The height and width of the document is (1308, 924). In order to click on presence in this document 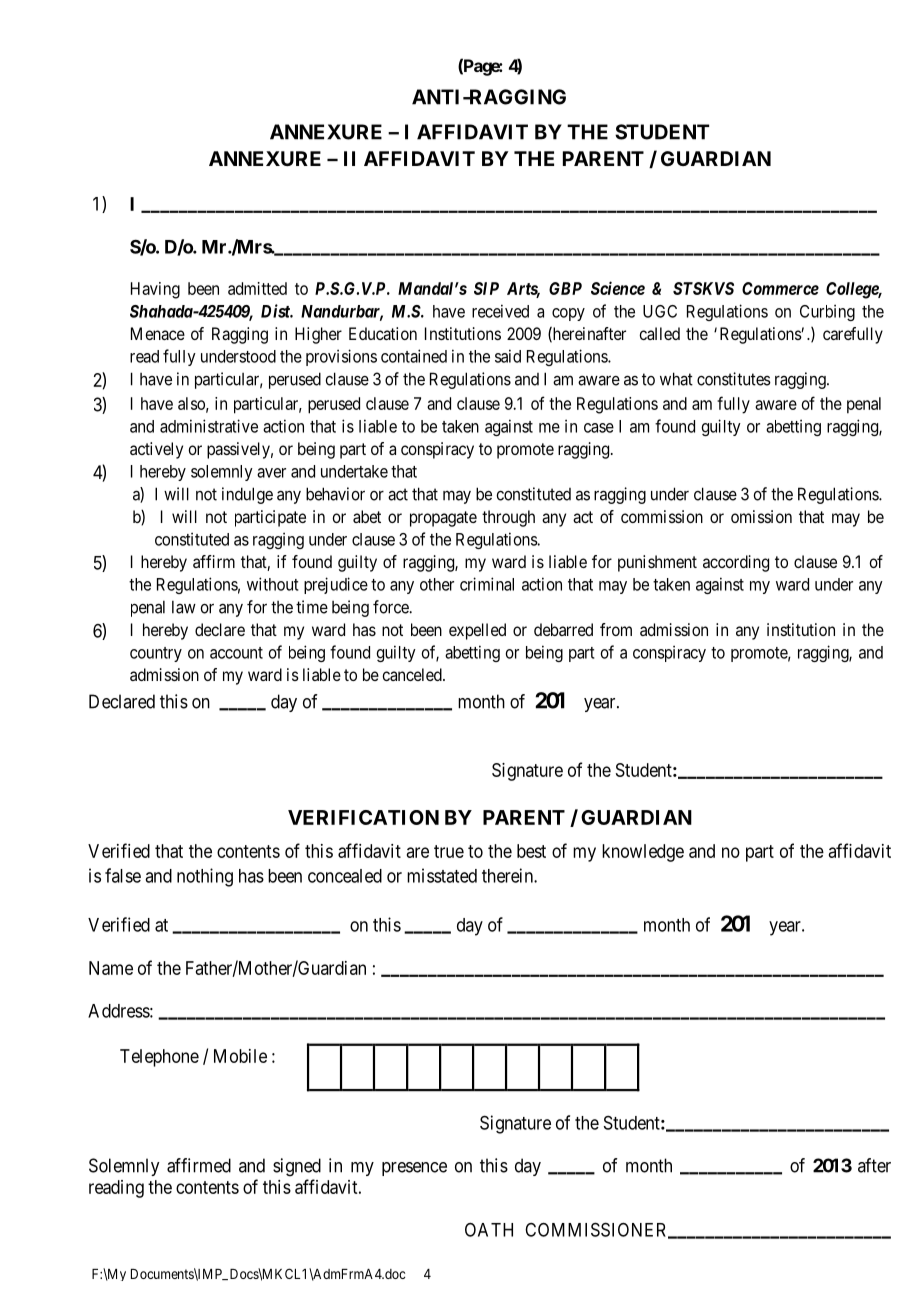, I will do `click(414, 1169)`.
